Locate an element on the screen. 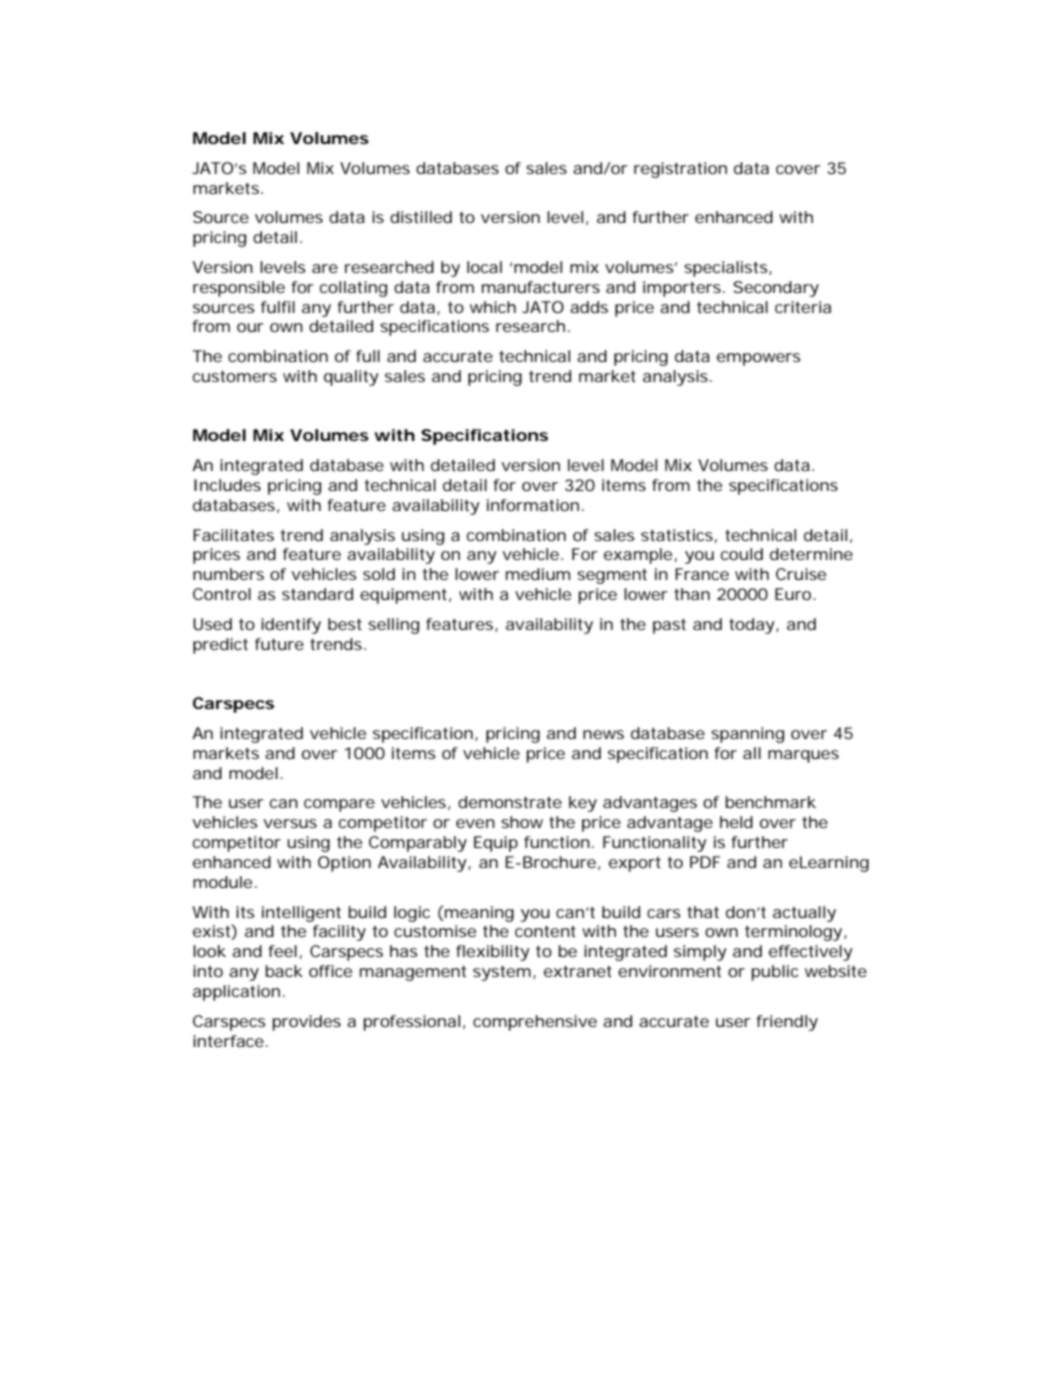 This screenshot has width=1064, height=1377. compare is located at coordinates (339, 805).
